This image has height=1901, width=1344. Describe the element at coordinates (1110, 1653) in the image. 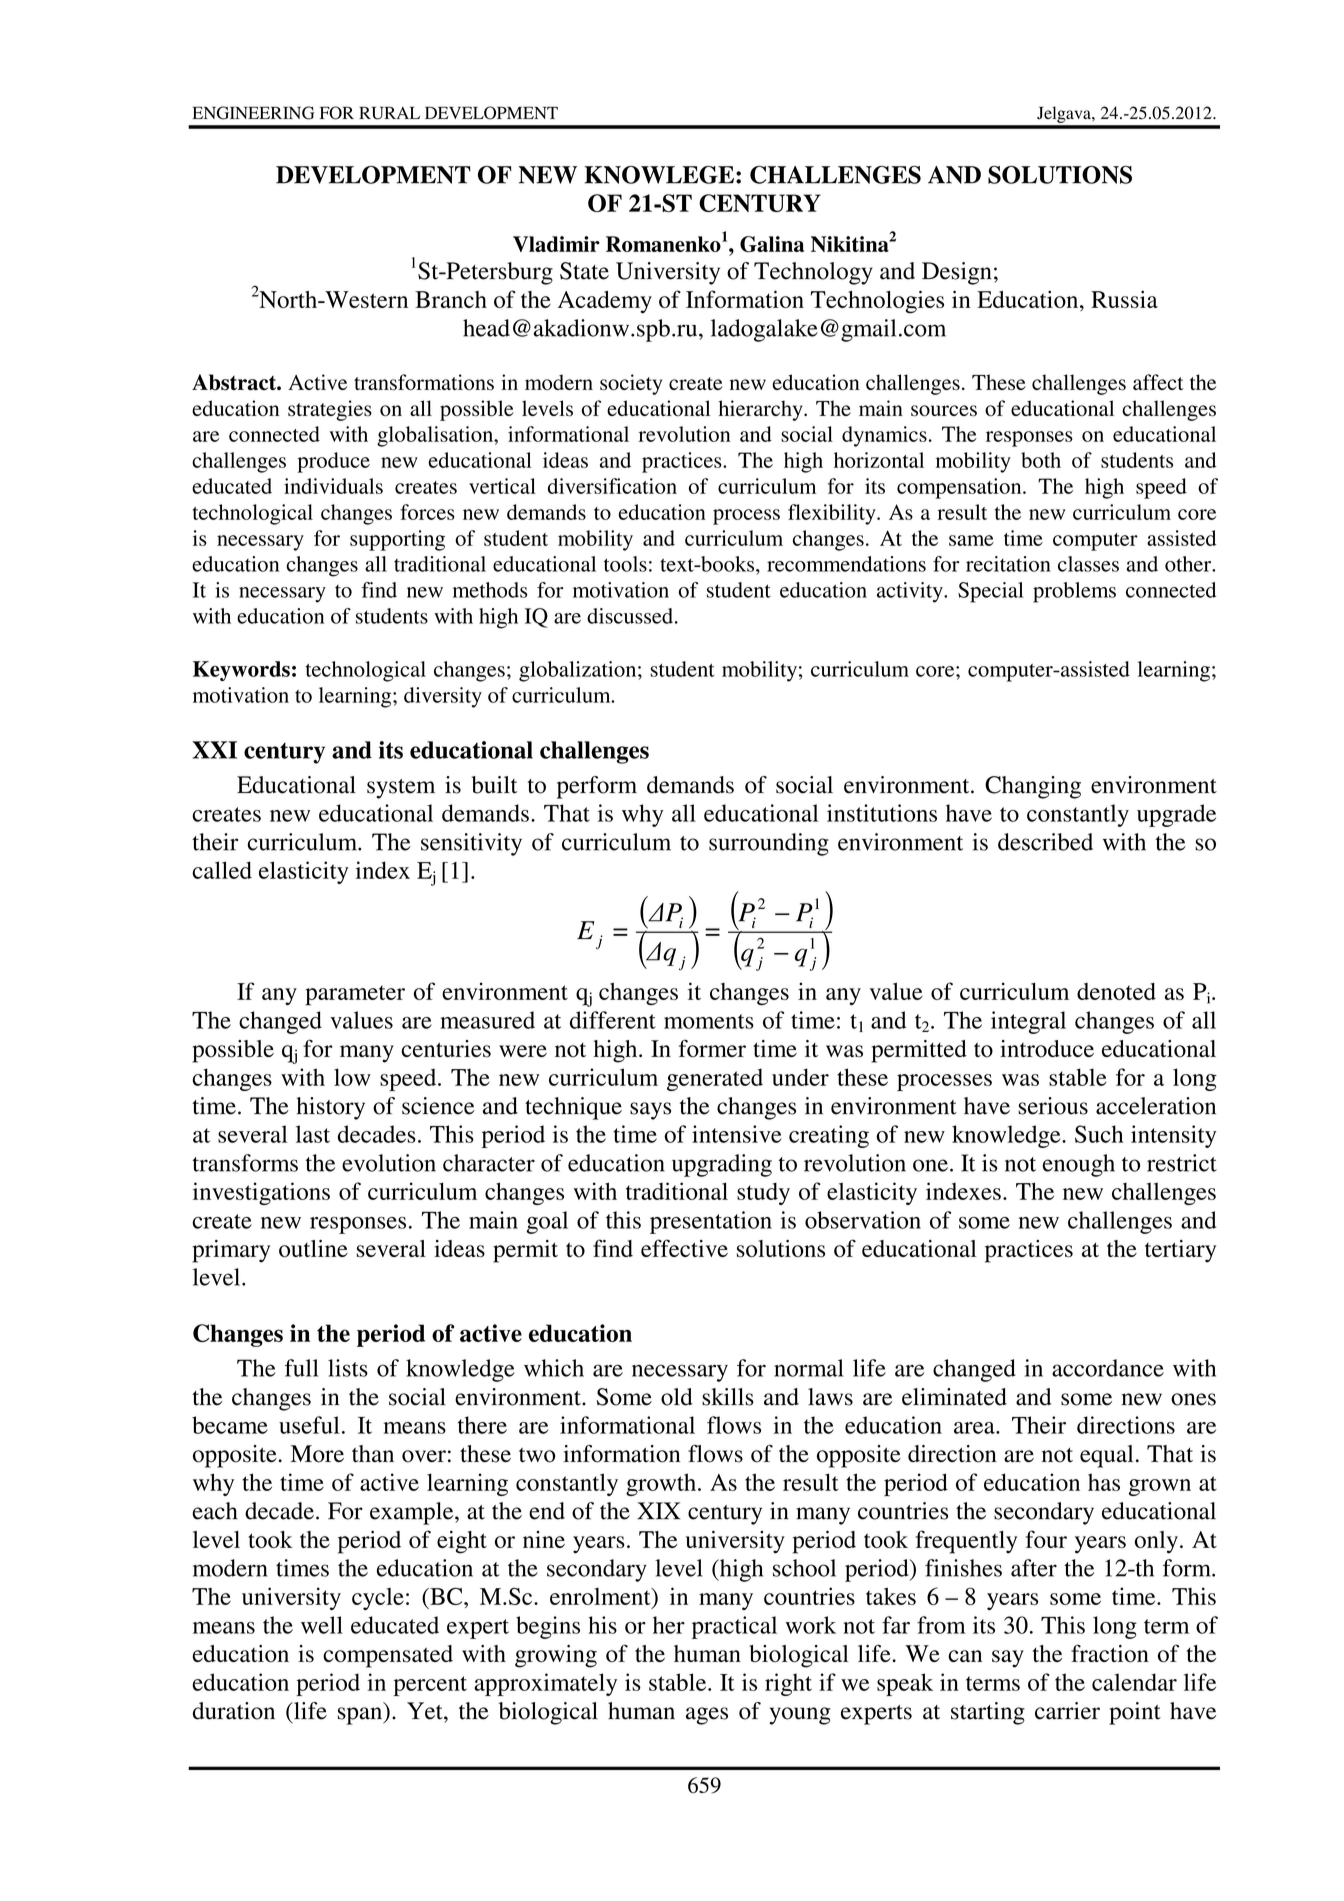

I see `fraction` at that location.
